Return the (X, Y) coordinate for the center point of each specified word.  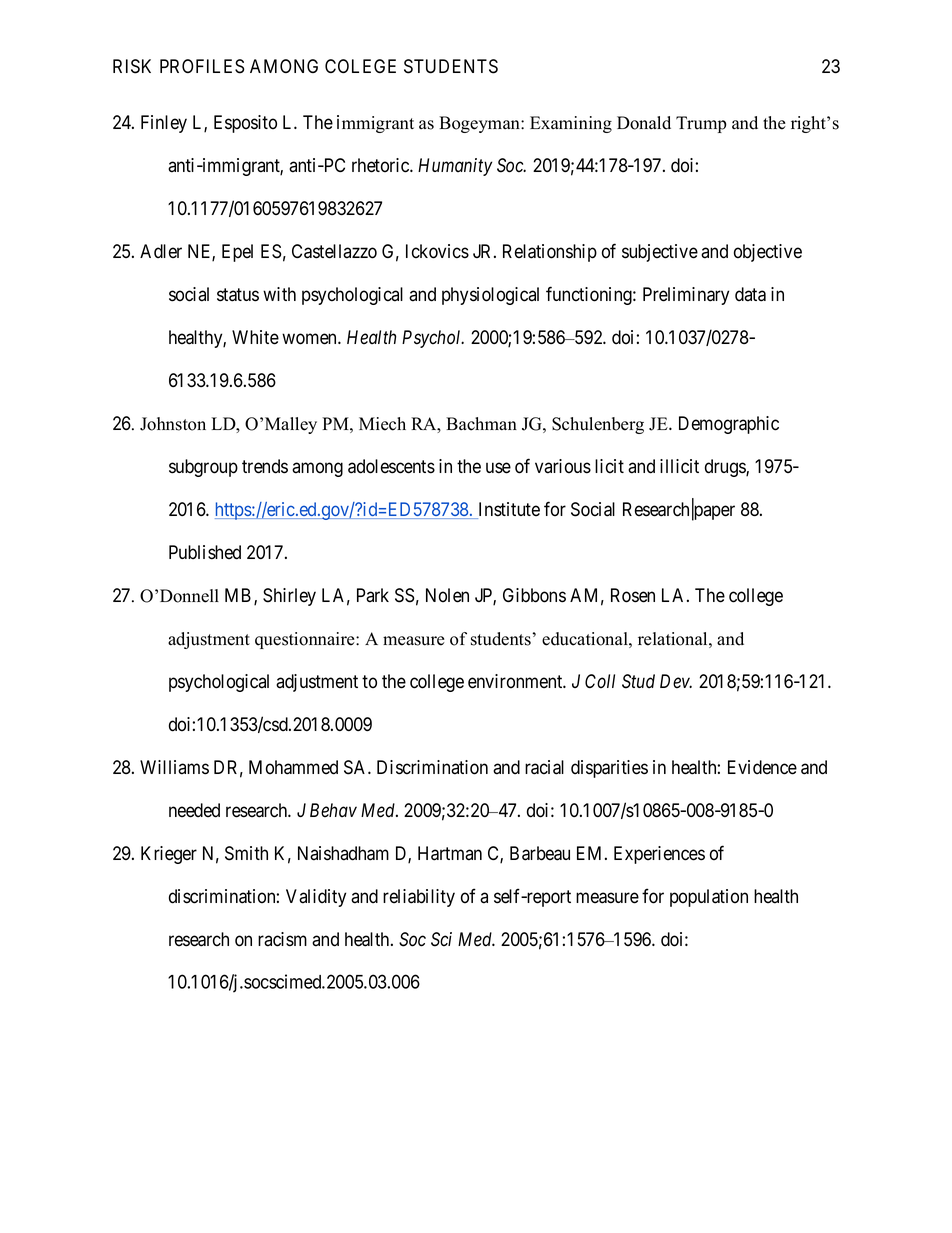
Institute (508, 510)
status (238, 295)
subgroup (203, 468)
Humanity (455, 167)
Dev (676, 681)
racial (544, 767)
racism (282, 939)
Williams (174, 767)
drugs (726, 468)
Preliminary (686, 296)
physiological (490, 296)
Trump (701, 124)
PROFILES (202, 66)
